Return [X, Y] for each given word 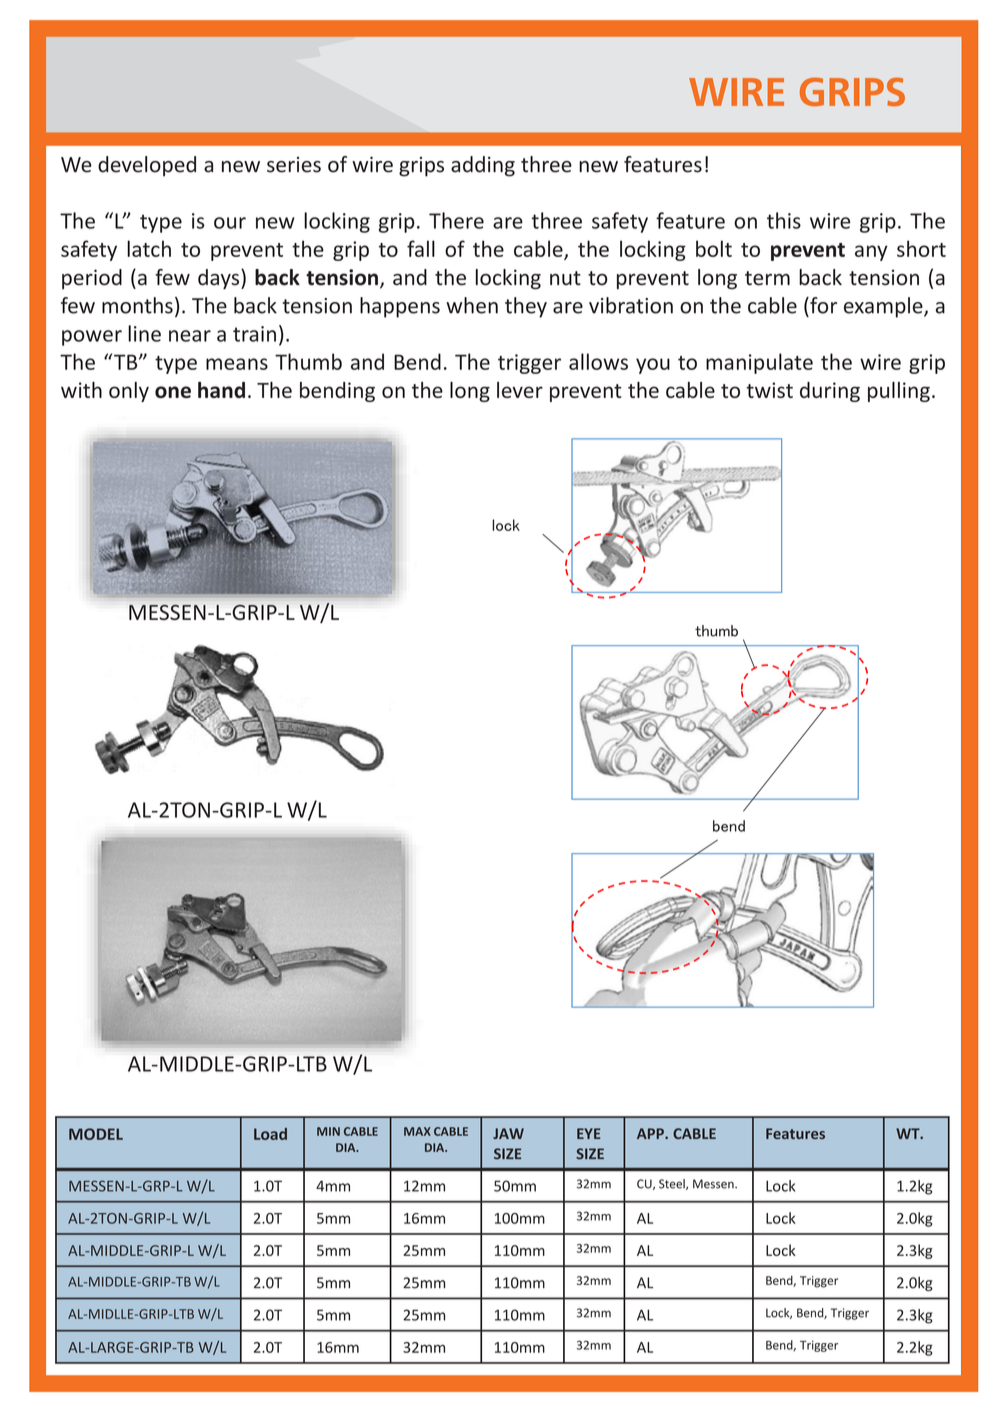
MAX [417, 1131]
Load [270, 1134]
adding [483, 166]
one [173, 392]
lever [520, 390]
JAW [508, 1133]
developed [147, 166]
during [830, 392]
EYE [589, 1133]
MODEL [96, 1134]
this [784, 220]
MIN [328, 1131]
